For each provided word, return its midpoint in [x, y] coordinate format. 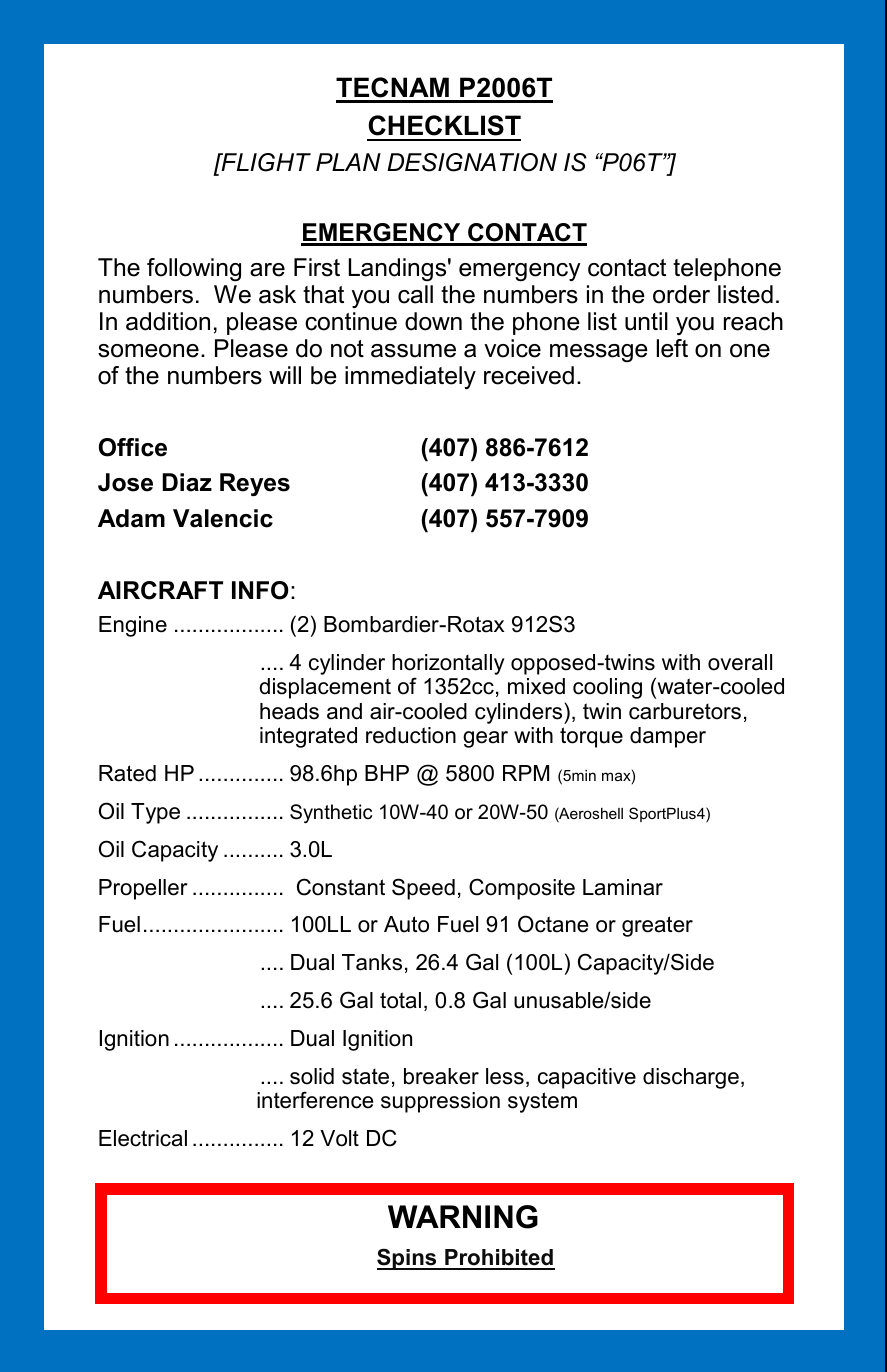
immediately [410, 377]
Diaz [187, 482]
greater [657, 926]
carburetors [685, 711]
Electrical [143, 1138]
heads [289, 711]
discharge [691, 1078]
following [194, 270]
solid [312, 1076]
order [681, 294]
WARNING [463, 1217]
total [400, 1000]
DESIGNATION [472, 162]
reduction [411, 735]
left [672, 348]
